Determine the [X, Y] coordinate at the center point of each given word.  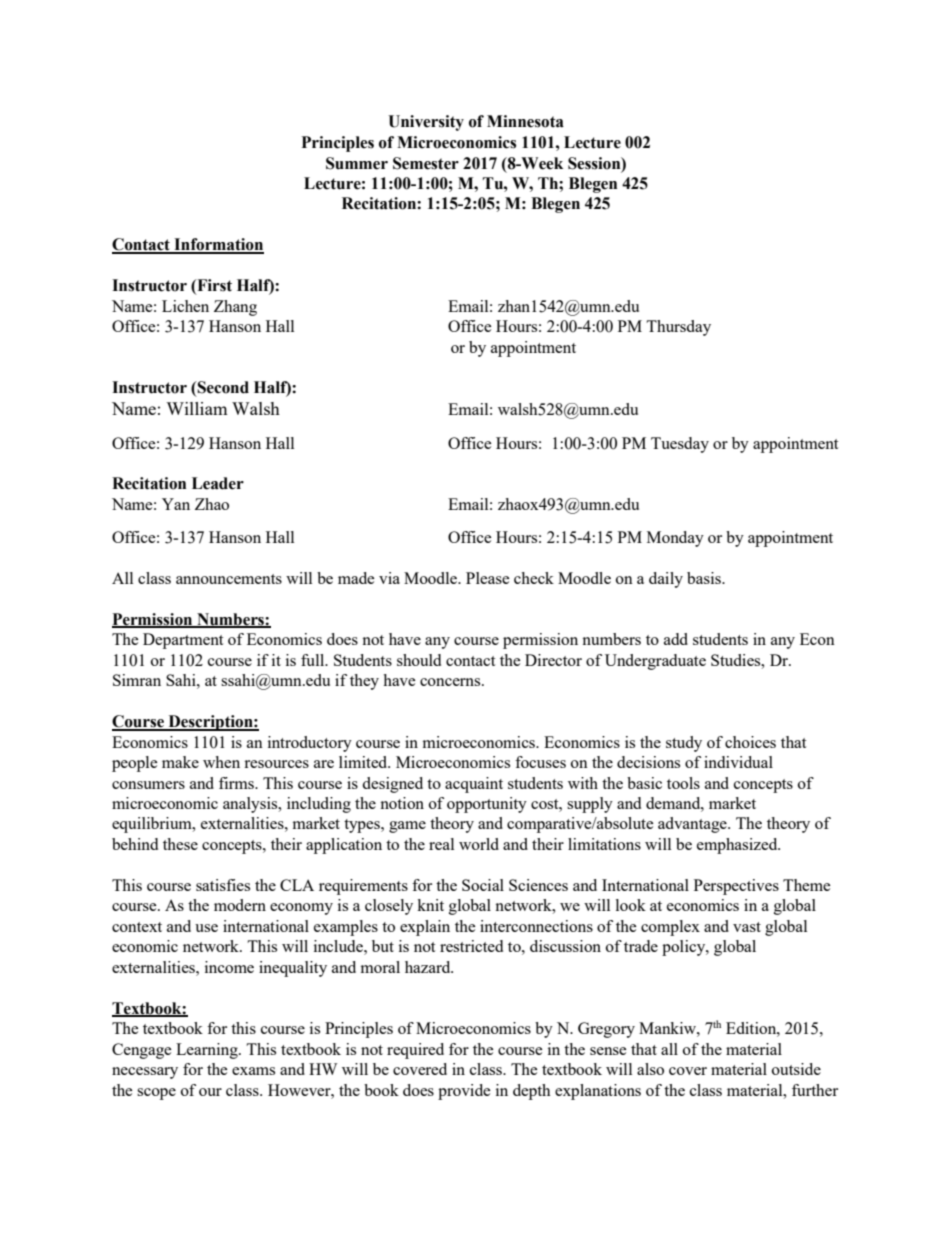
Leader [218, 483]
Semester [426, 163]
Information [218, 245]
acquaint [474, 785]
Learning [208, 1051]
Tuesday [680, 445]
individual [738, 762]
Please [488, 578]
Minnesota [525, 121]
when [221, 762]
